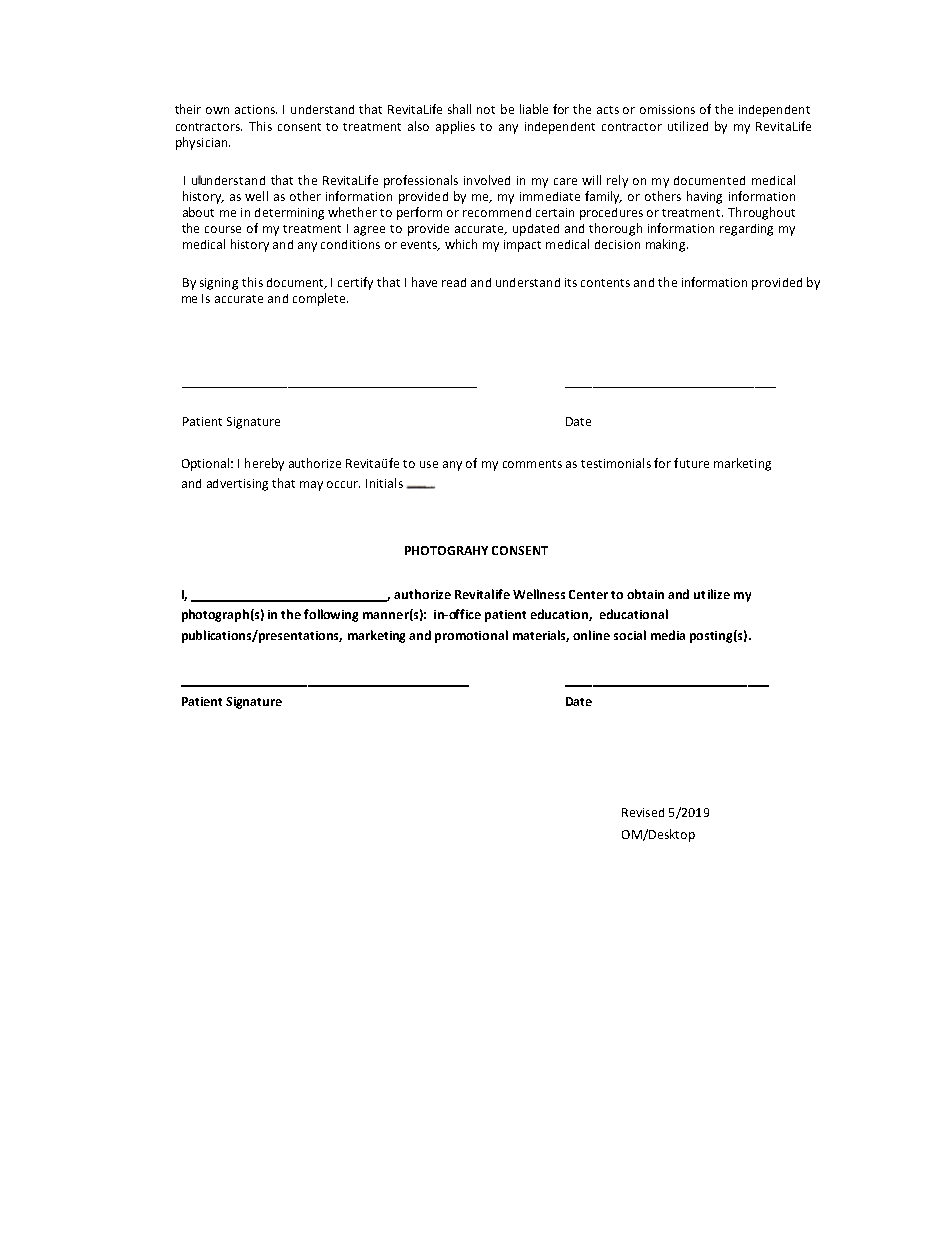 Image resolution: width=952 pixels, height=1237 pixels. Describe the element at coordinates (471, 636) in the screenshot. I see `promotional` at that location.
